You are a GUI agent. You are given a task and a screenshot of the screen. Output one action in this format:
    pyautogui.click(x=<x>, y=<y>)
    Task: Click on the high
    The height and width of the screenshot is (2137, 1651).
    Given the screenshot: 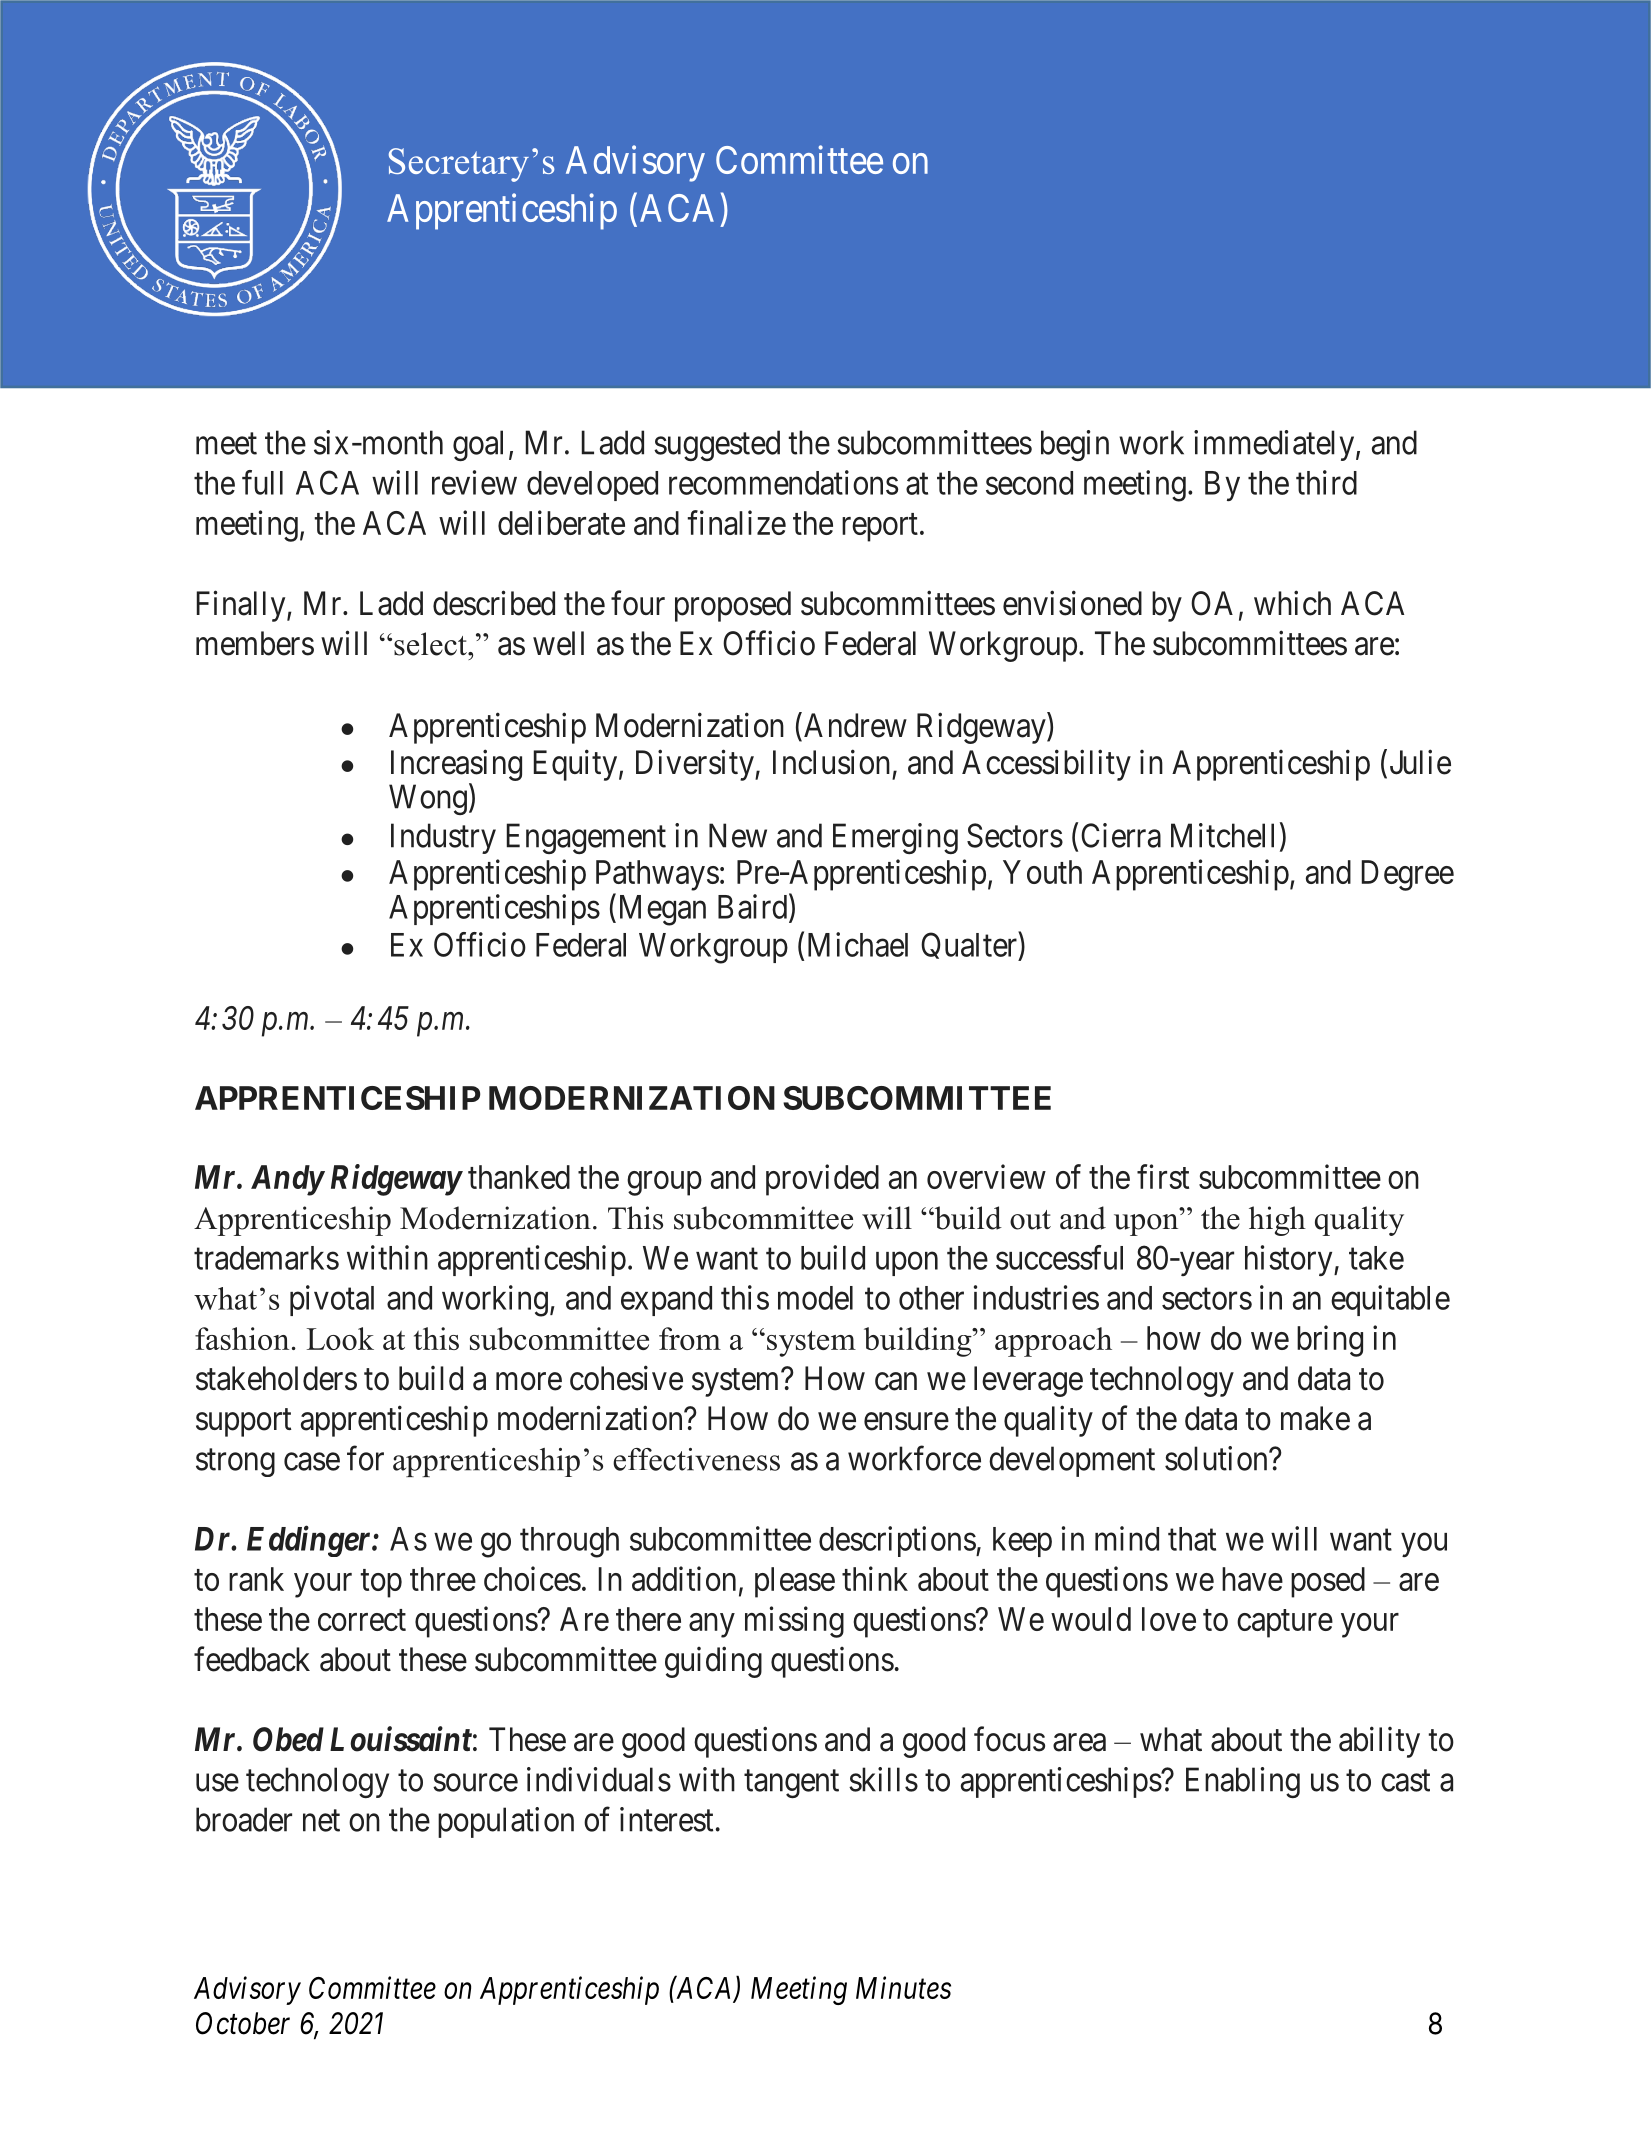 What is the action you would take?
    pyautogui.click(x=1277, y=1221)
